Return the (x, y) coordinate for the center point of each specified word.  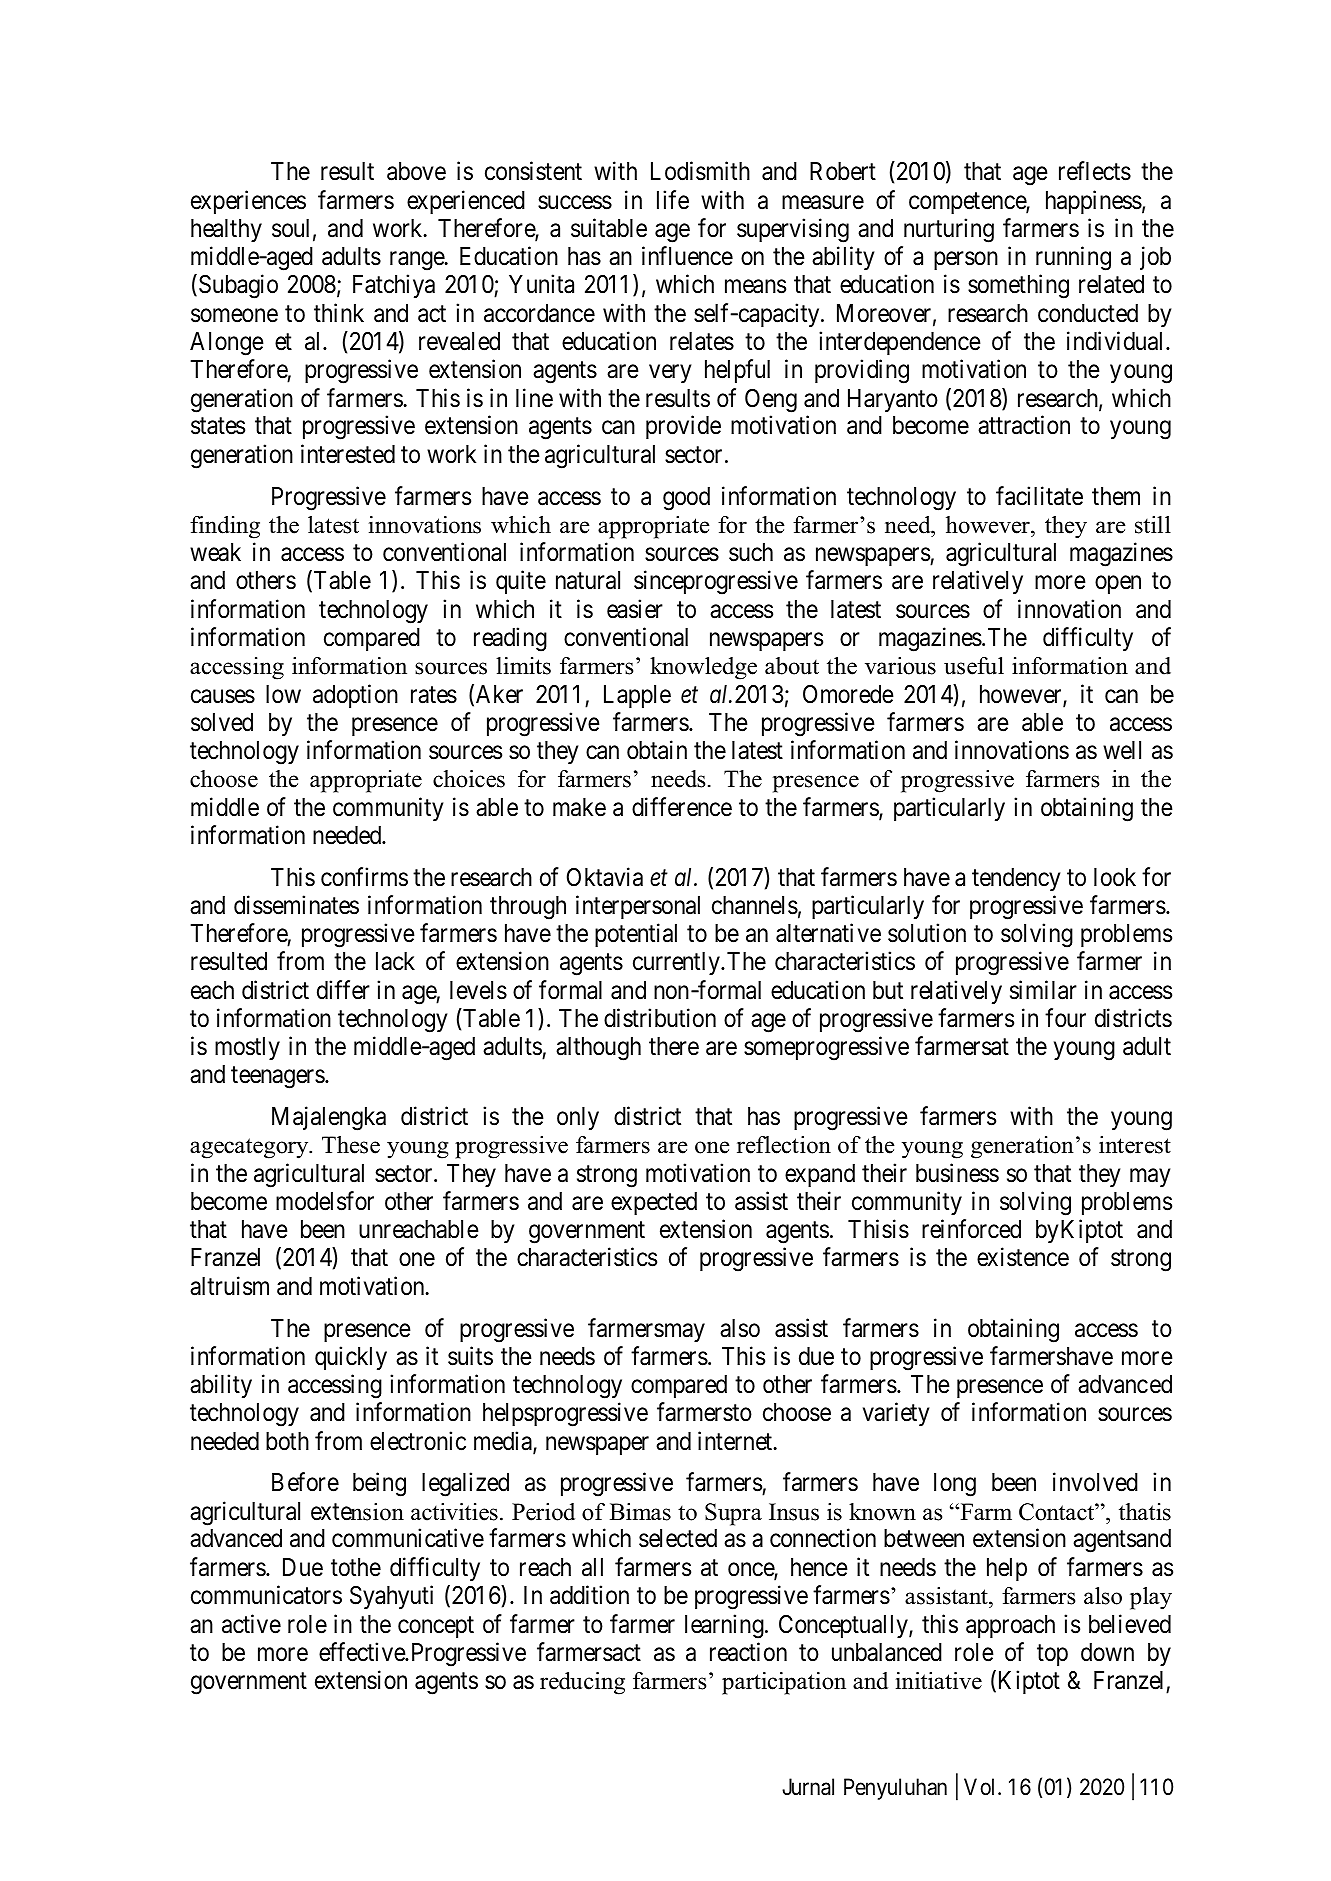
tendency (1016, 879)
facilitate (1039, 496)
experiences (248, 202)
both (287, 1441)
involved (1095, 1482)
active (251, 1624)
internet (736, 1441)
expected (654, 1203)
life (673, 200)
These (351, 1145)
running (1073, 258)
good (686, 499)
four (1065, 1018)
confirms (364, 877)
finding (225, 527)
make (579, 807)
